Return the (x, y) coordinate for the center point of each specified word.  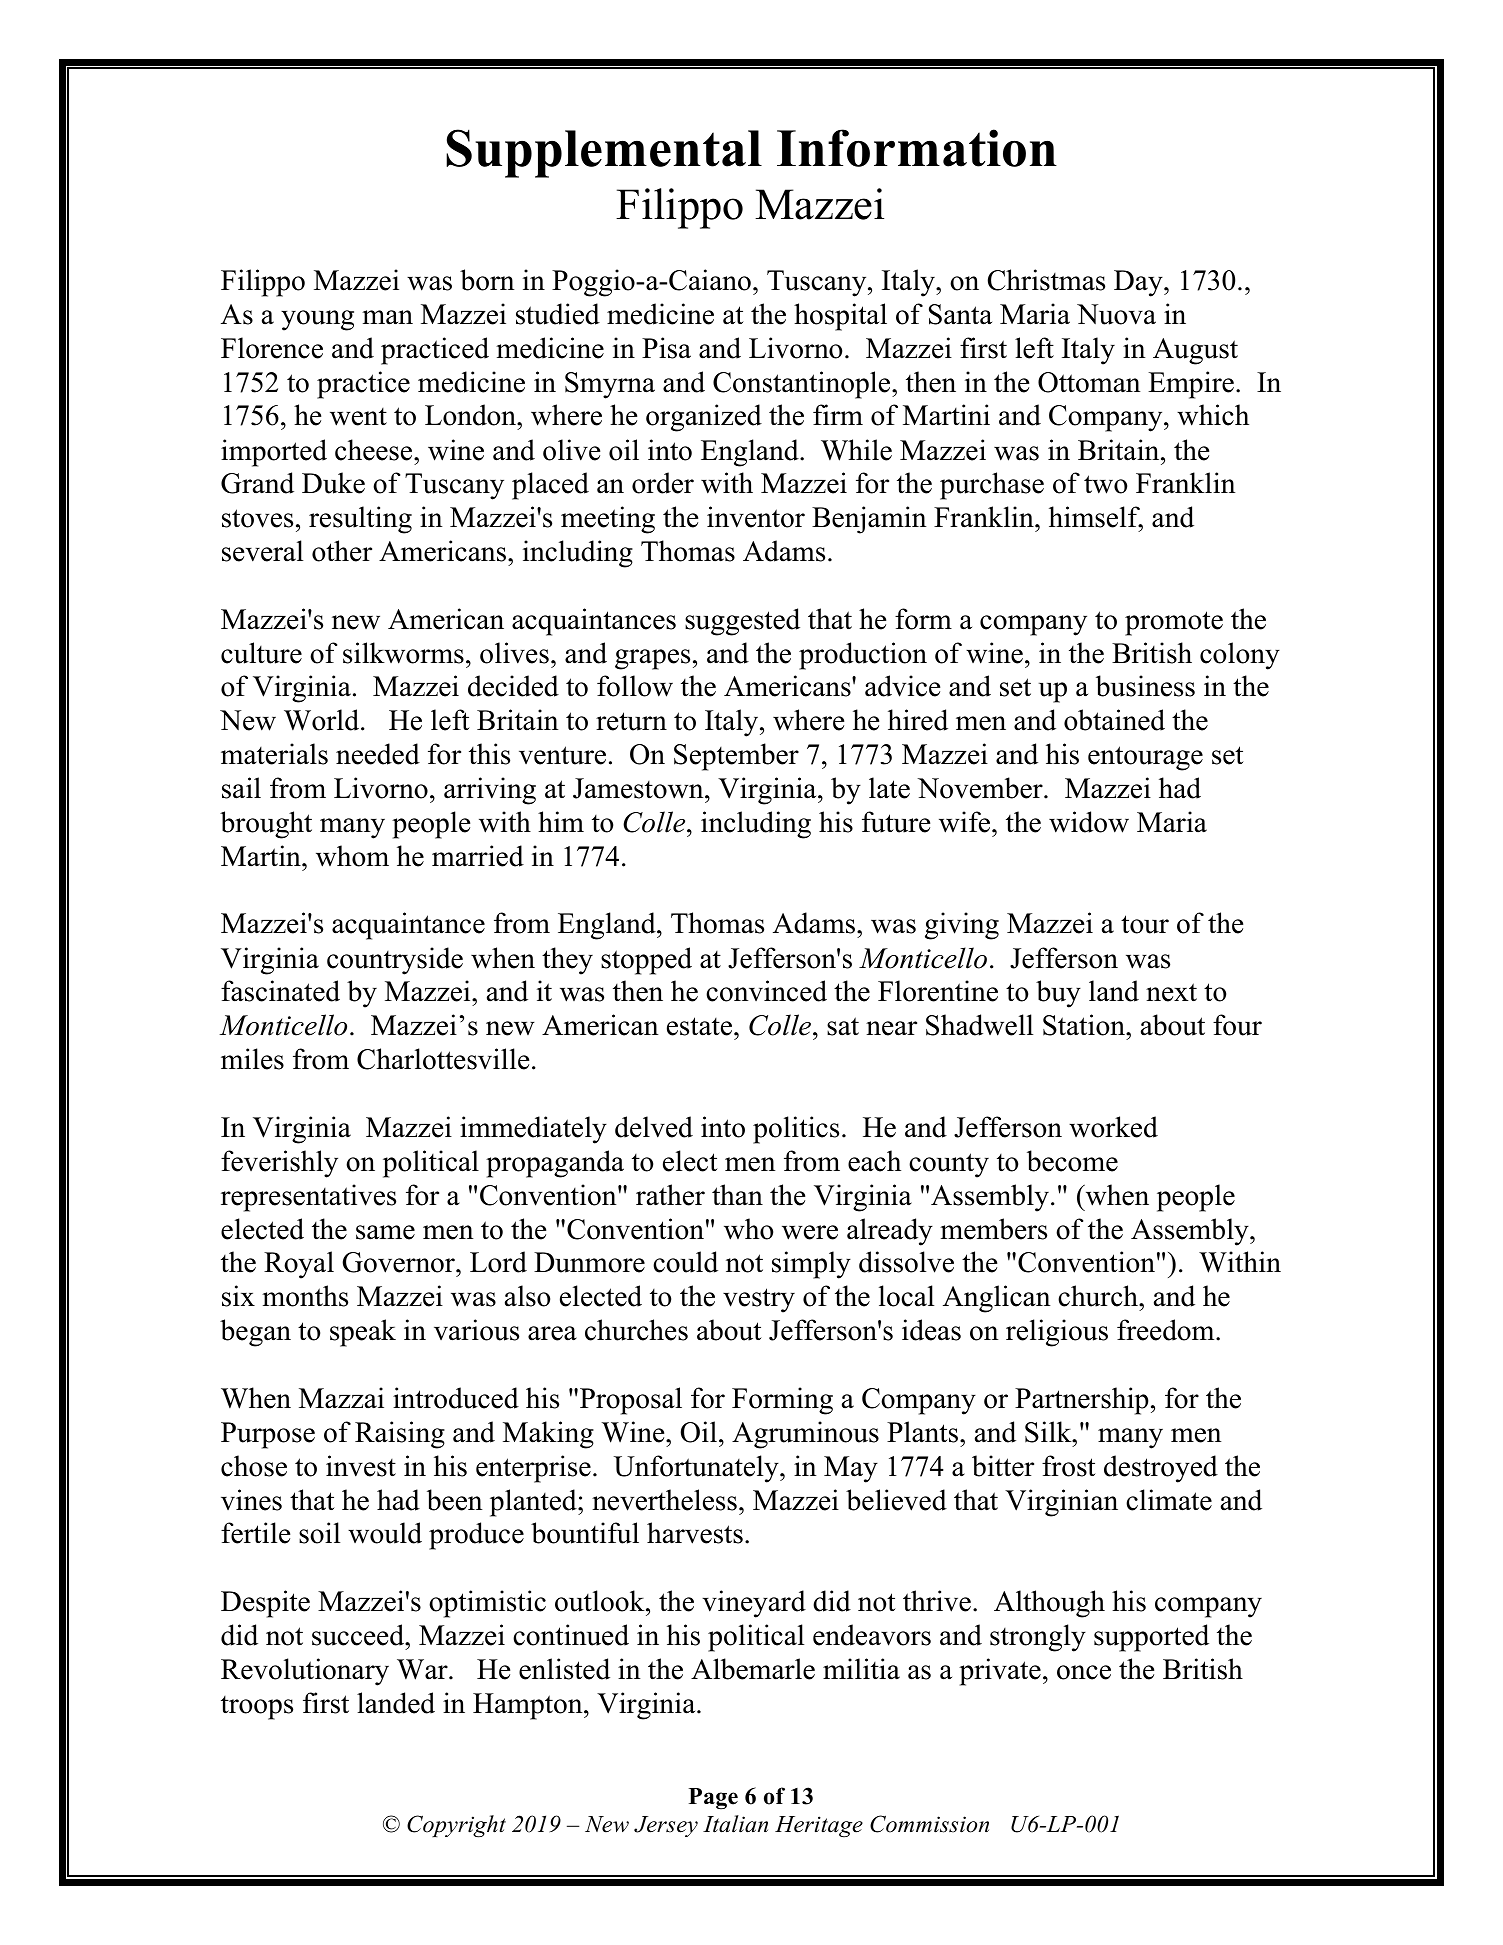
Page (713, 1799)
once (1084, 1672)
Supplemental (604, 153)
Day (1139, 283)
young (317, 320)
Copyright (456, 1826)
